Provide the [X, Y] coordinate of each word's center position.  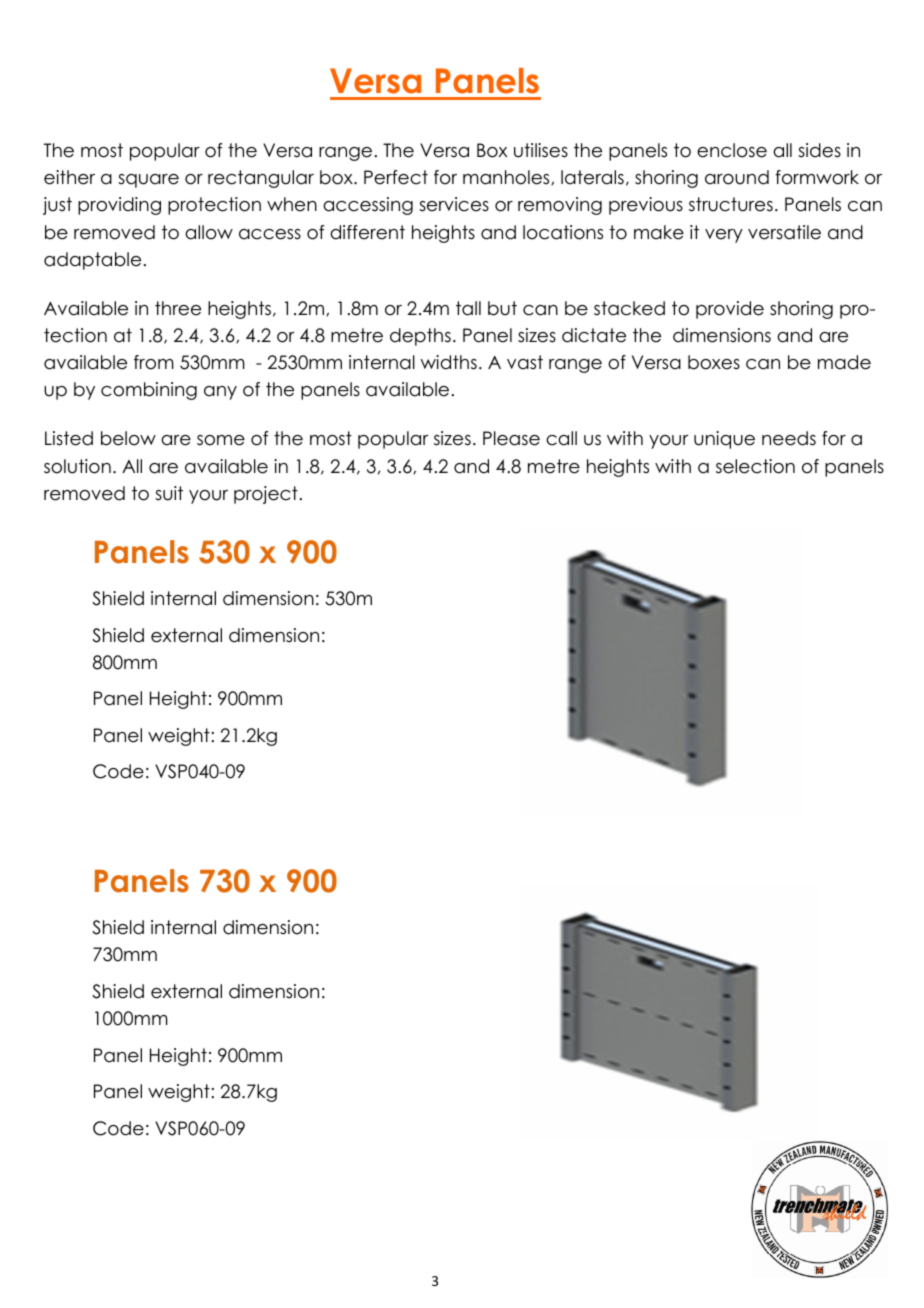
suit [169, 493]
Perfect [396, 177]
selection [755, 466]
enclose [732, 150]
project [266, 495]
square [148, 181]
